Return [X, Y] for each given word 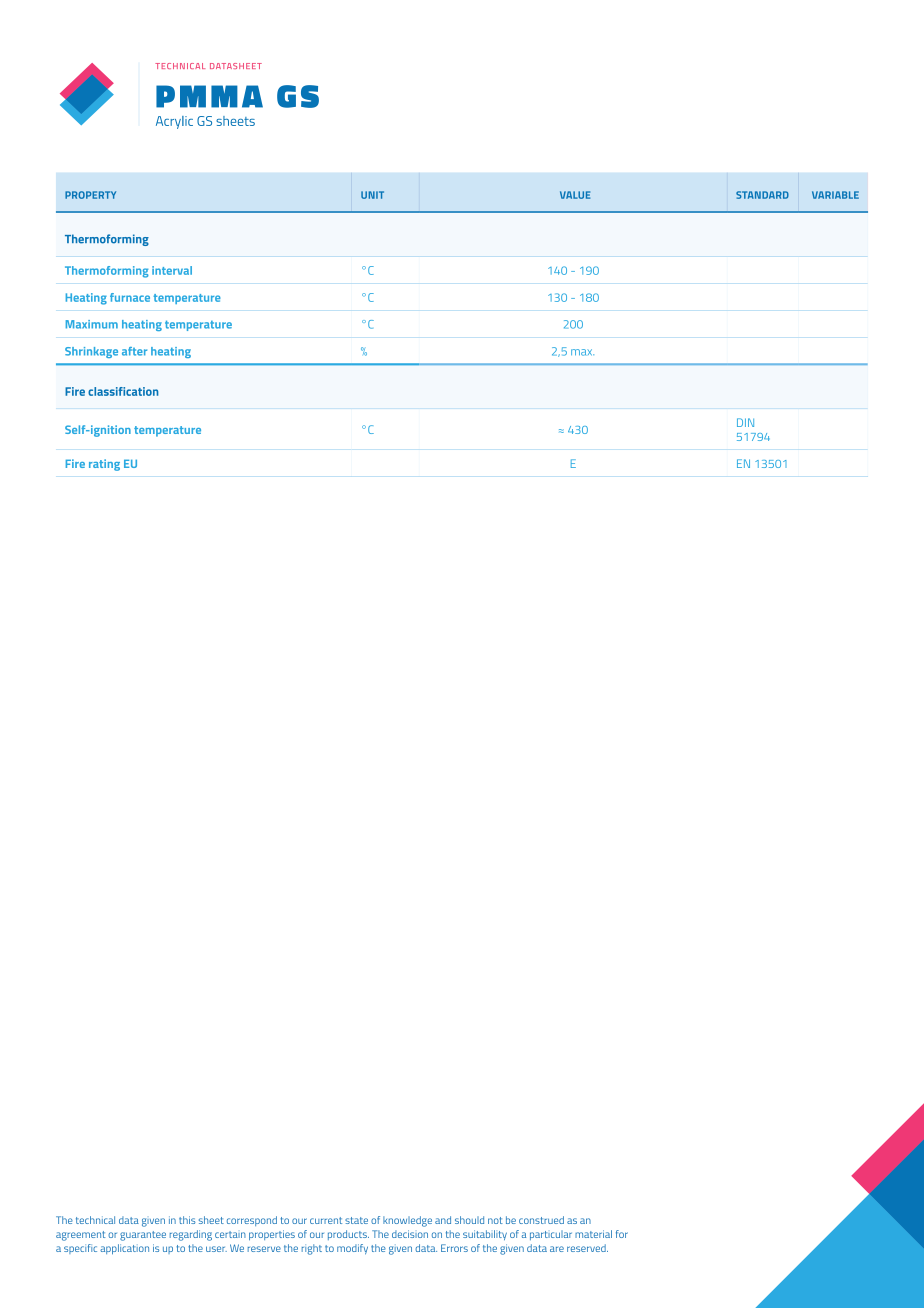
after [134, 351]
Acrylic [174, 122]
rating [104, 465]
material [593, 1234]
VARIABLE [835, 195]
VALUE [575, 195]
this [187, 1220]
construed [541, 1220]
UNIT [372, 195]
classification [123, 391]
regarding [191, 1235]
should [469, 1220]
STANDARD [762, 195]
